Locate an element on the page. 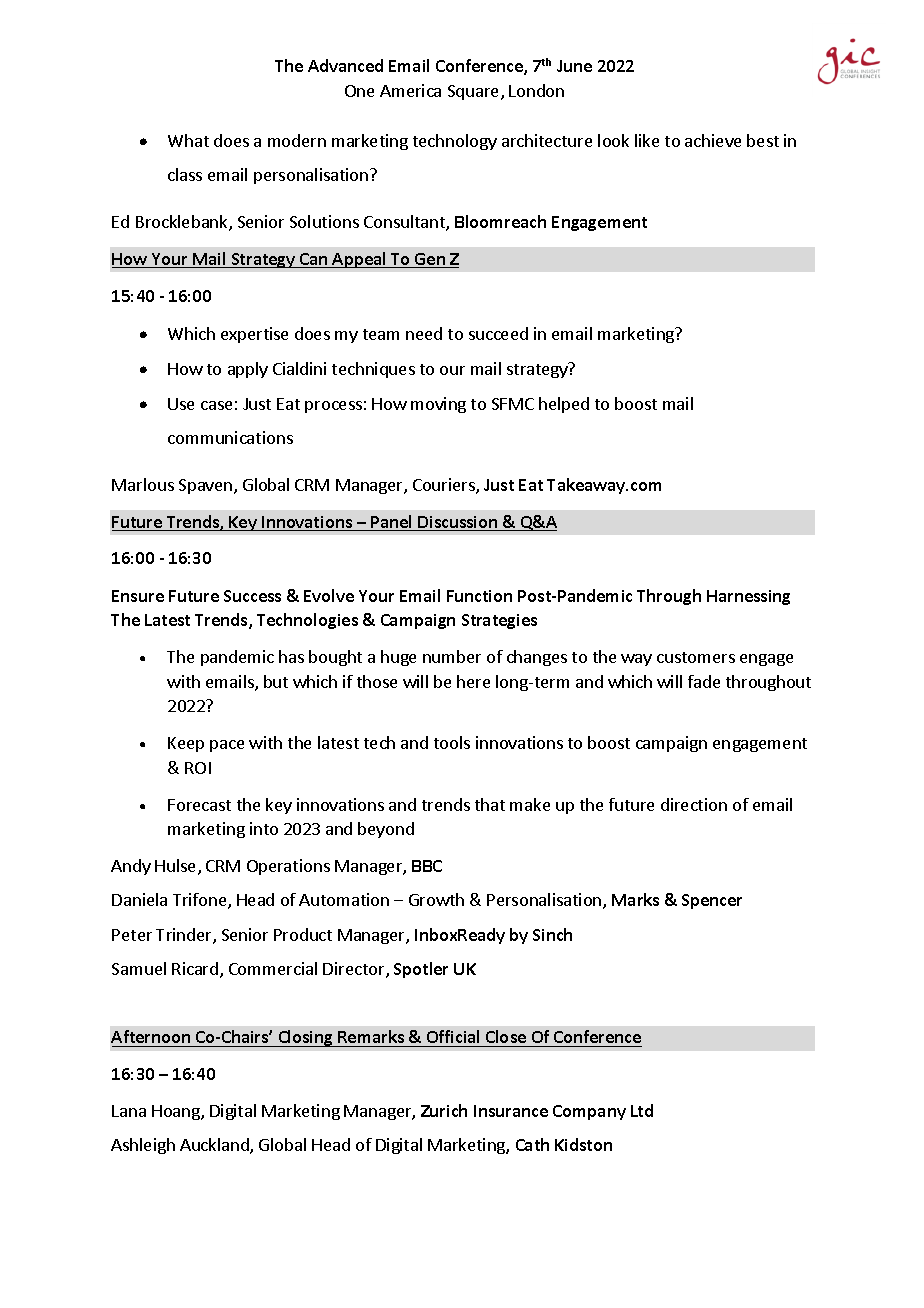  helped is located at coordinates (564, 405).
